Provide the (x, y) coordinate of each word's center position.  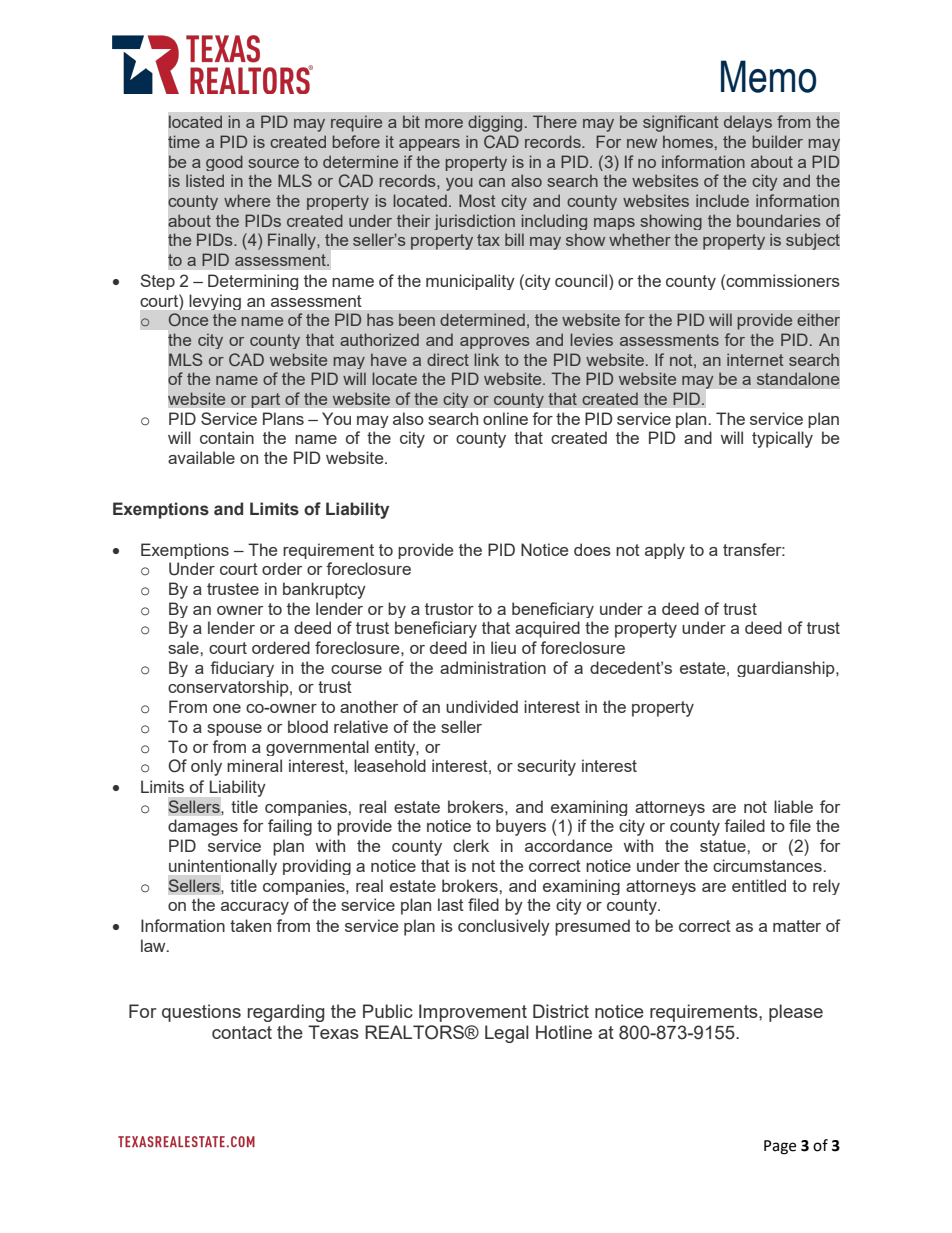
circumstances (767, 865)
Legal (507, 1034)
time (184, 141)
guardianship (787, 669)
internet (755, 359)
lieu (503, 647)
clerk (471, 845)
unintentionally (223, 867)
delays (748, 123)
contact (242, 1032)
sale (184, 647)
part (266, 400)
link (486, 359)
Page (780, 1147)
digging (495, 123)
